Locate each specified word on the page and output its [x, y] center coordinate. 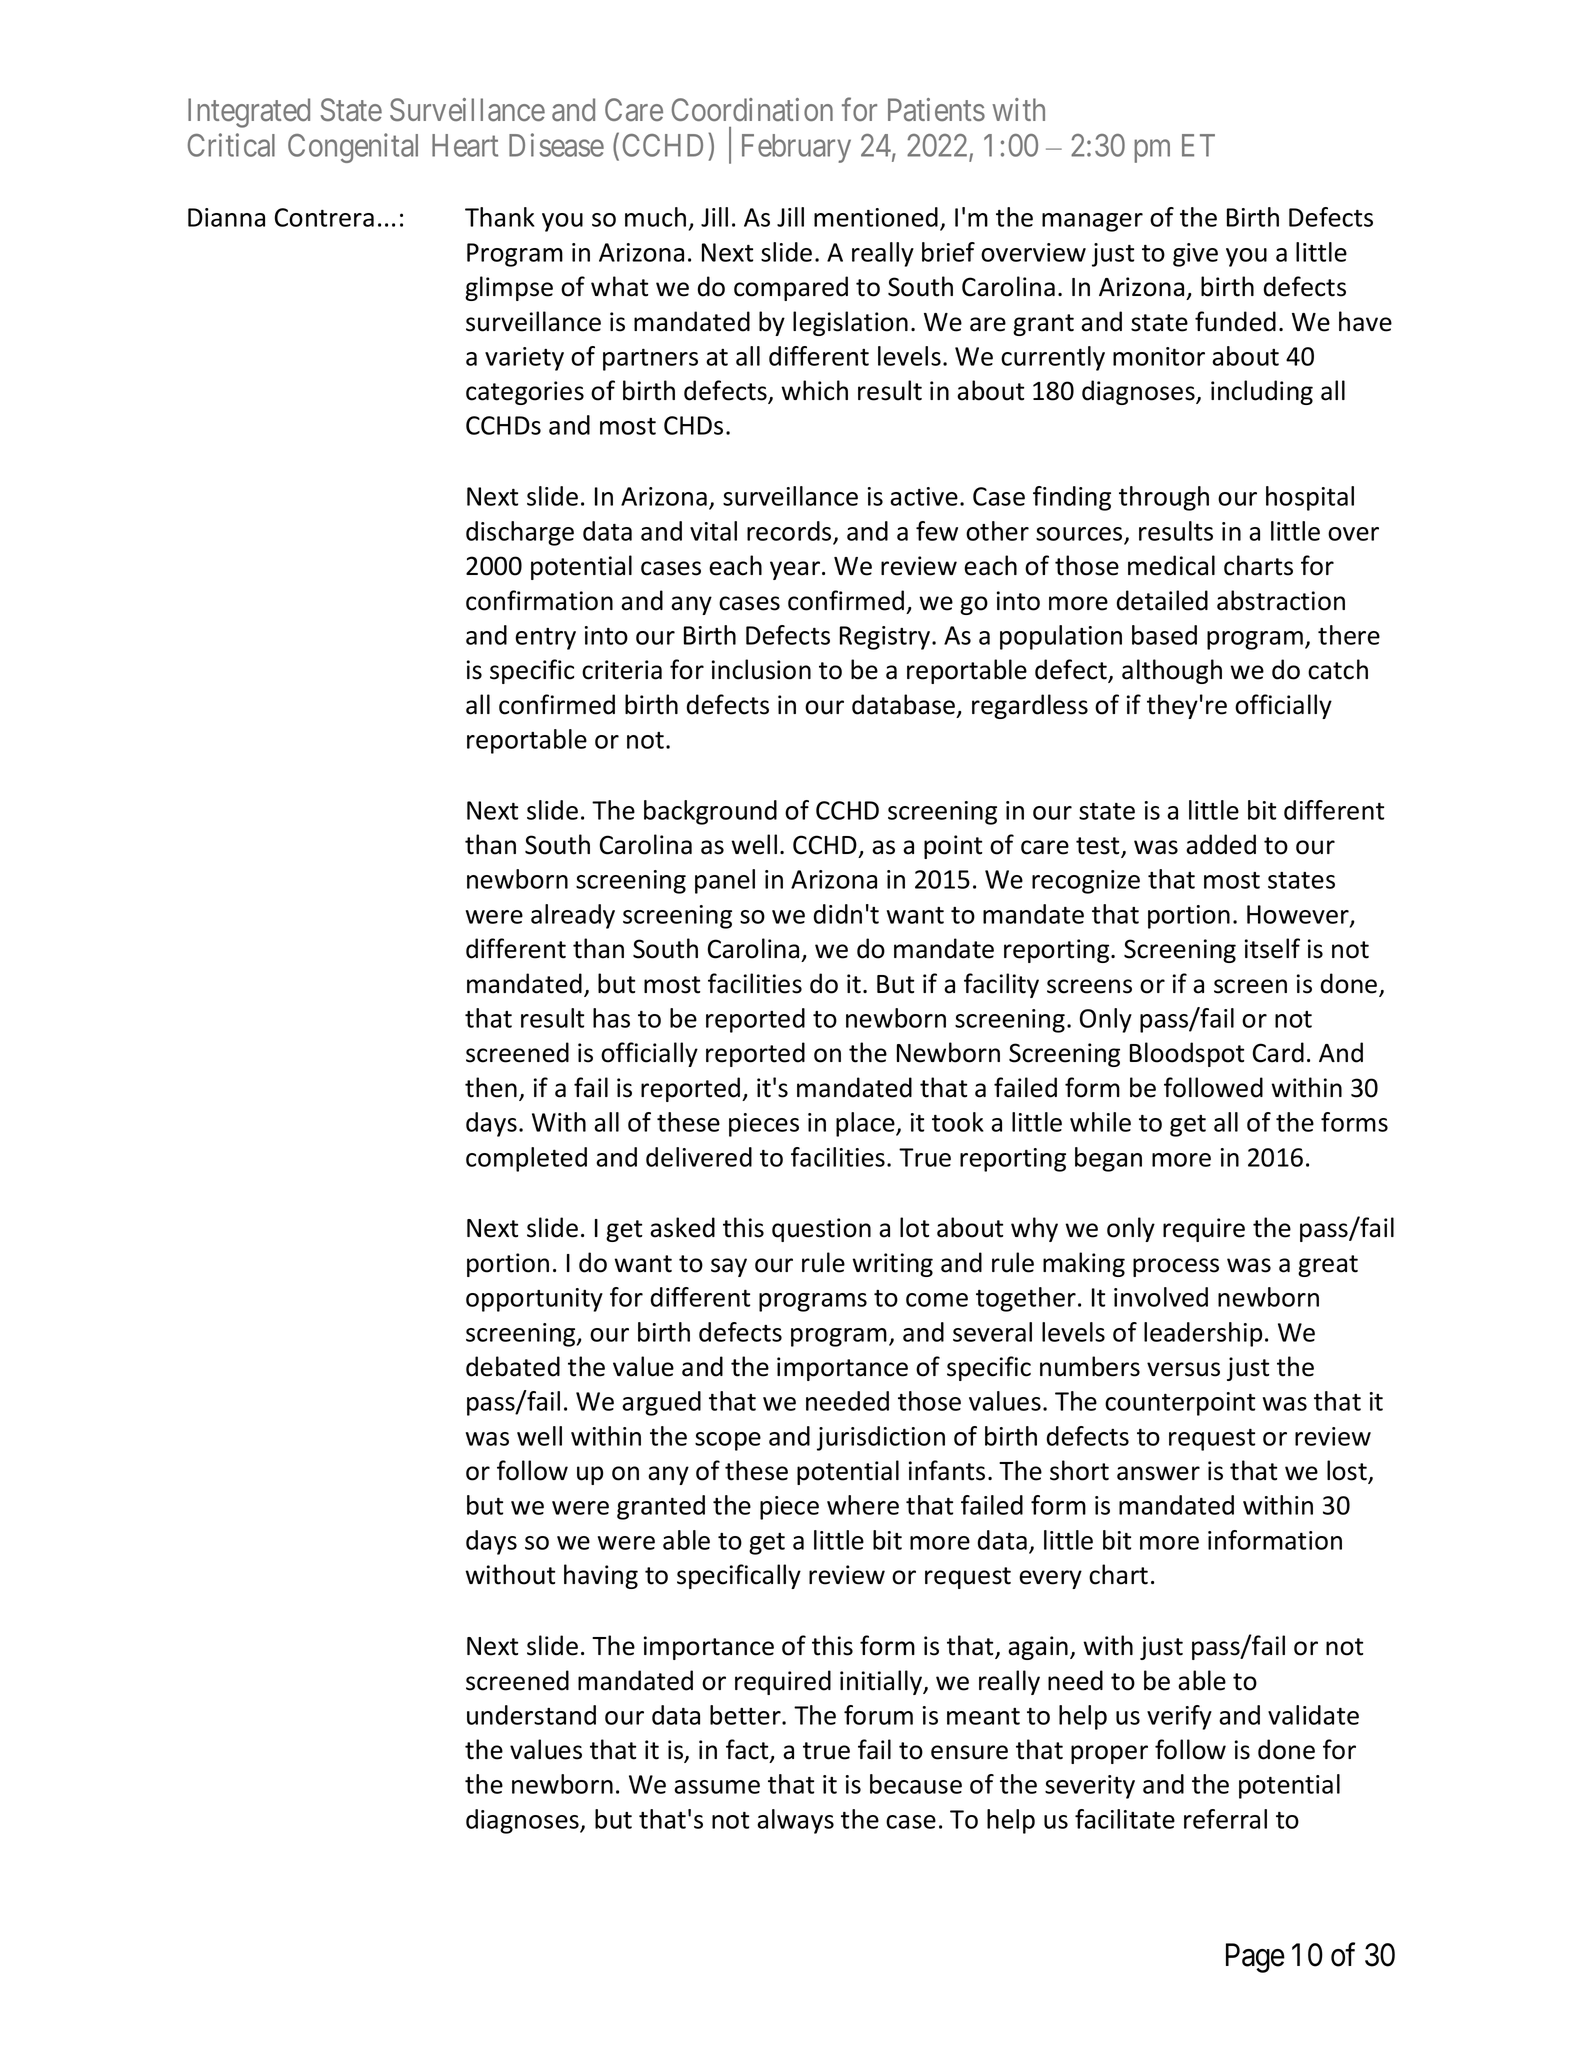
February [796, 148]
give [1195, 255]
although [1172, 671]
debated [513, 1366]
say [729, 1267]
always [795, 1821]
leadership [1203, 1334]
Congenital [353, 148]
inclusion [761, 669]
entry [545, 639]
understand [531, 1715]
